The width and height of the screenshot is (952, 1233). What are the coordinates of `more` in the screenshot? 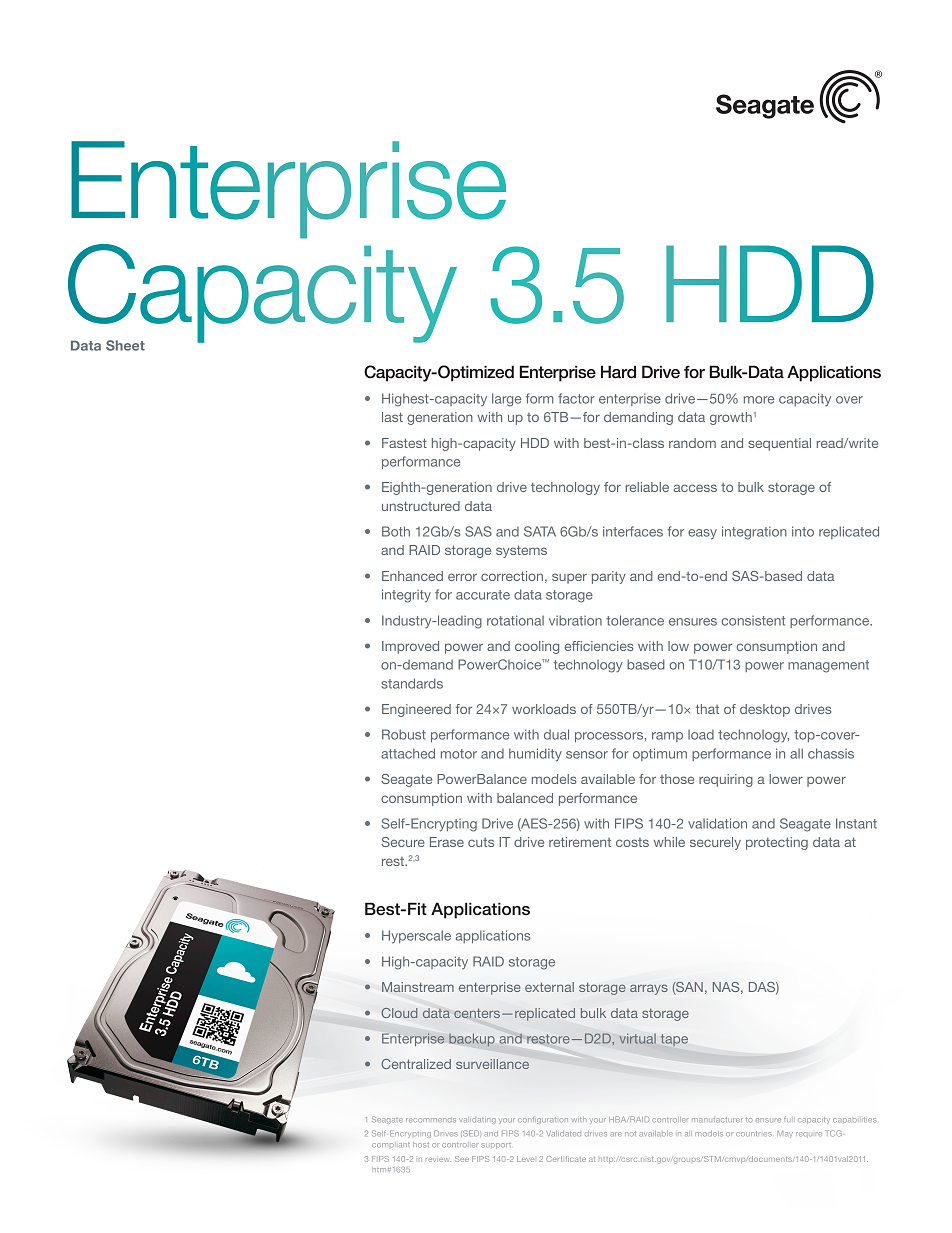 It's located at (759, 400).
